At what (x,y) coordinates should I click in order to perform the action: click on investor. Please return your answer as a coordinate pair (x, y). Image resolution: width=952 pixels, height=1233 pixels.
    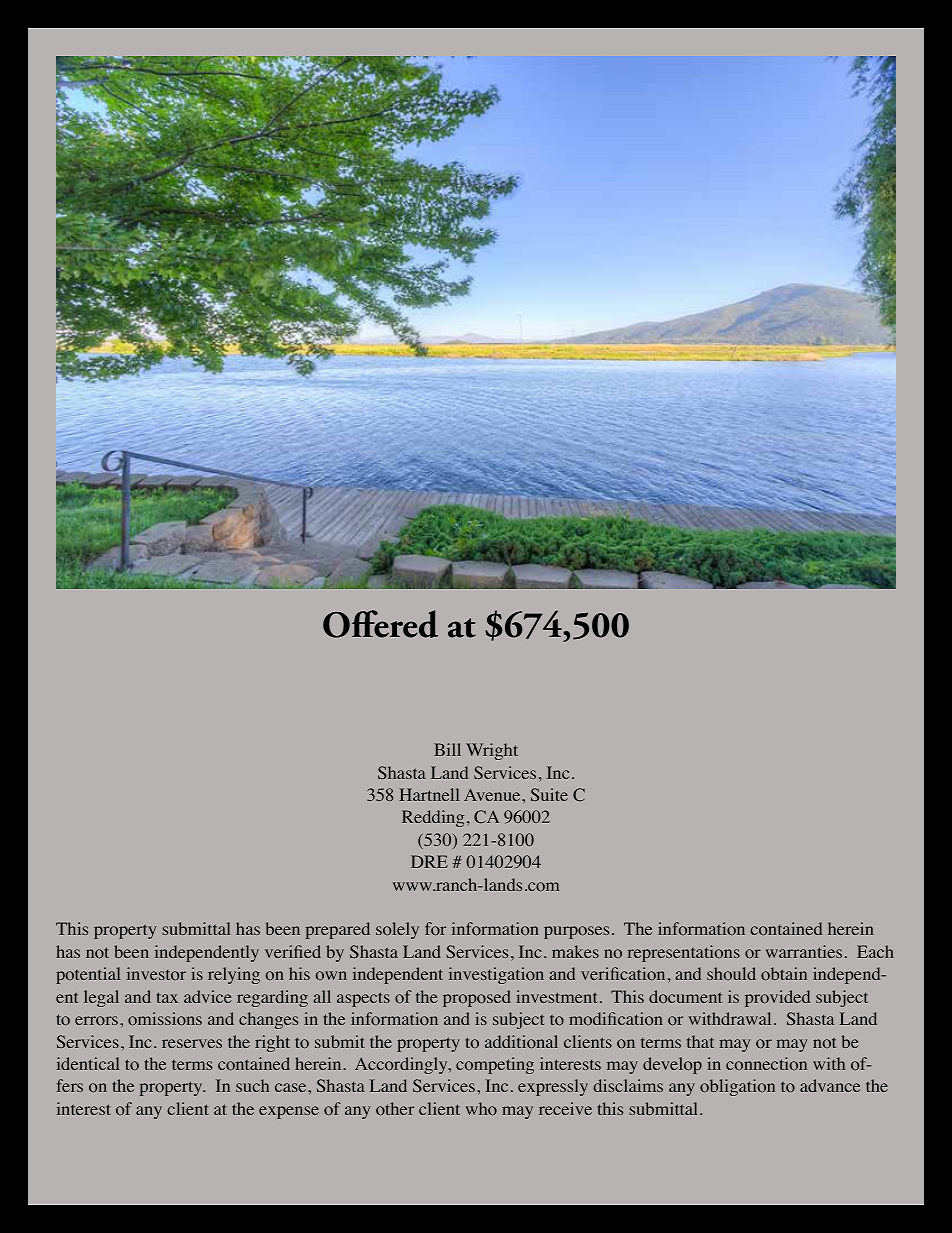
    Looking at the image, I should click on (156, 973).
